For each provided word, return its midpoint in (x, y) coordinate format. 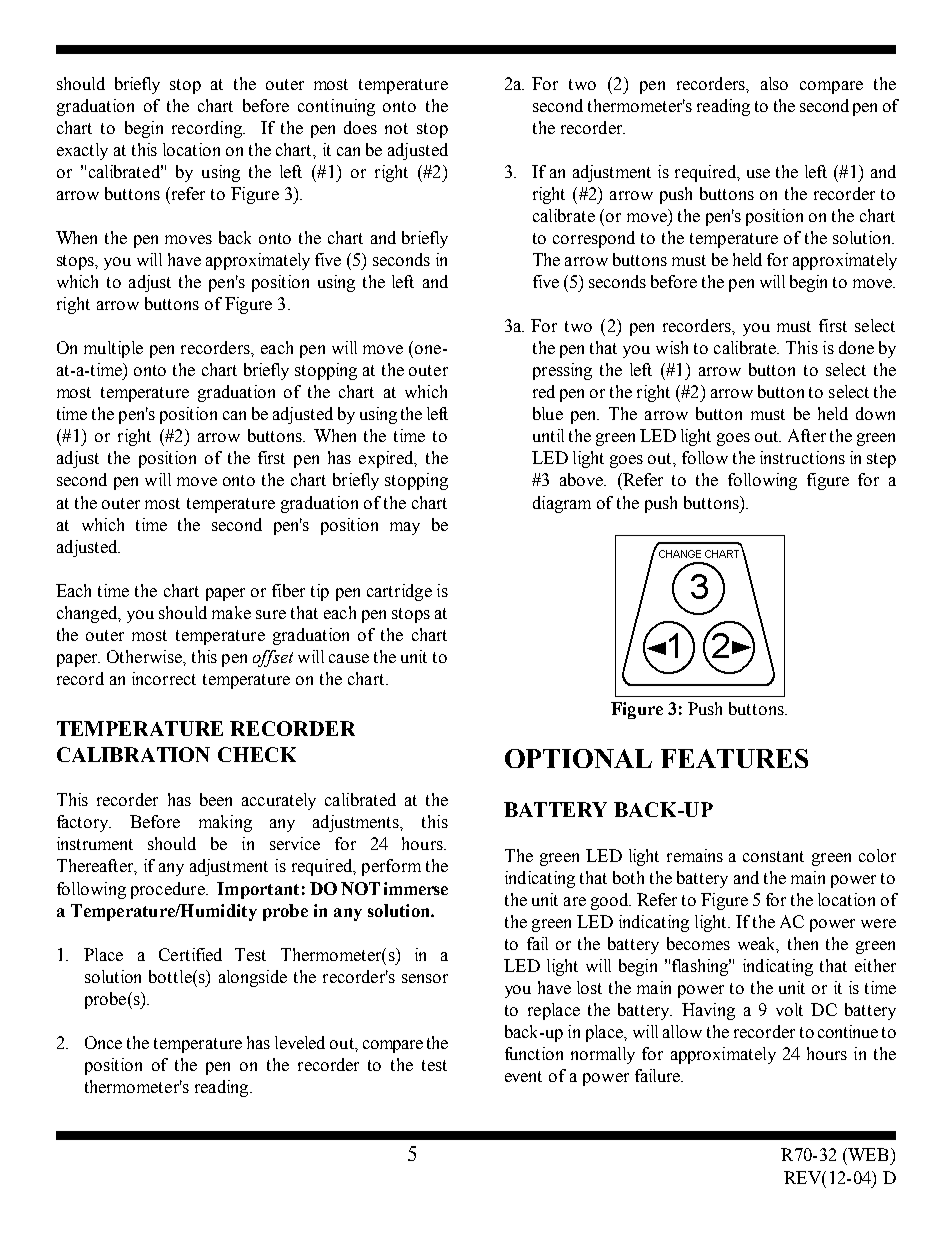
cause (349, 658)
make (231, 612)
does (360, 127)
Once (103, 1042)
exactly (82, 151)
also (774, 83)
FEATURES (734, 758)
